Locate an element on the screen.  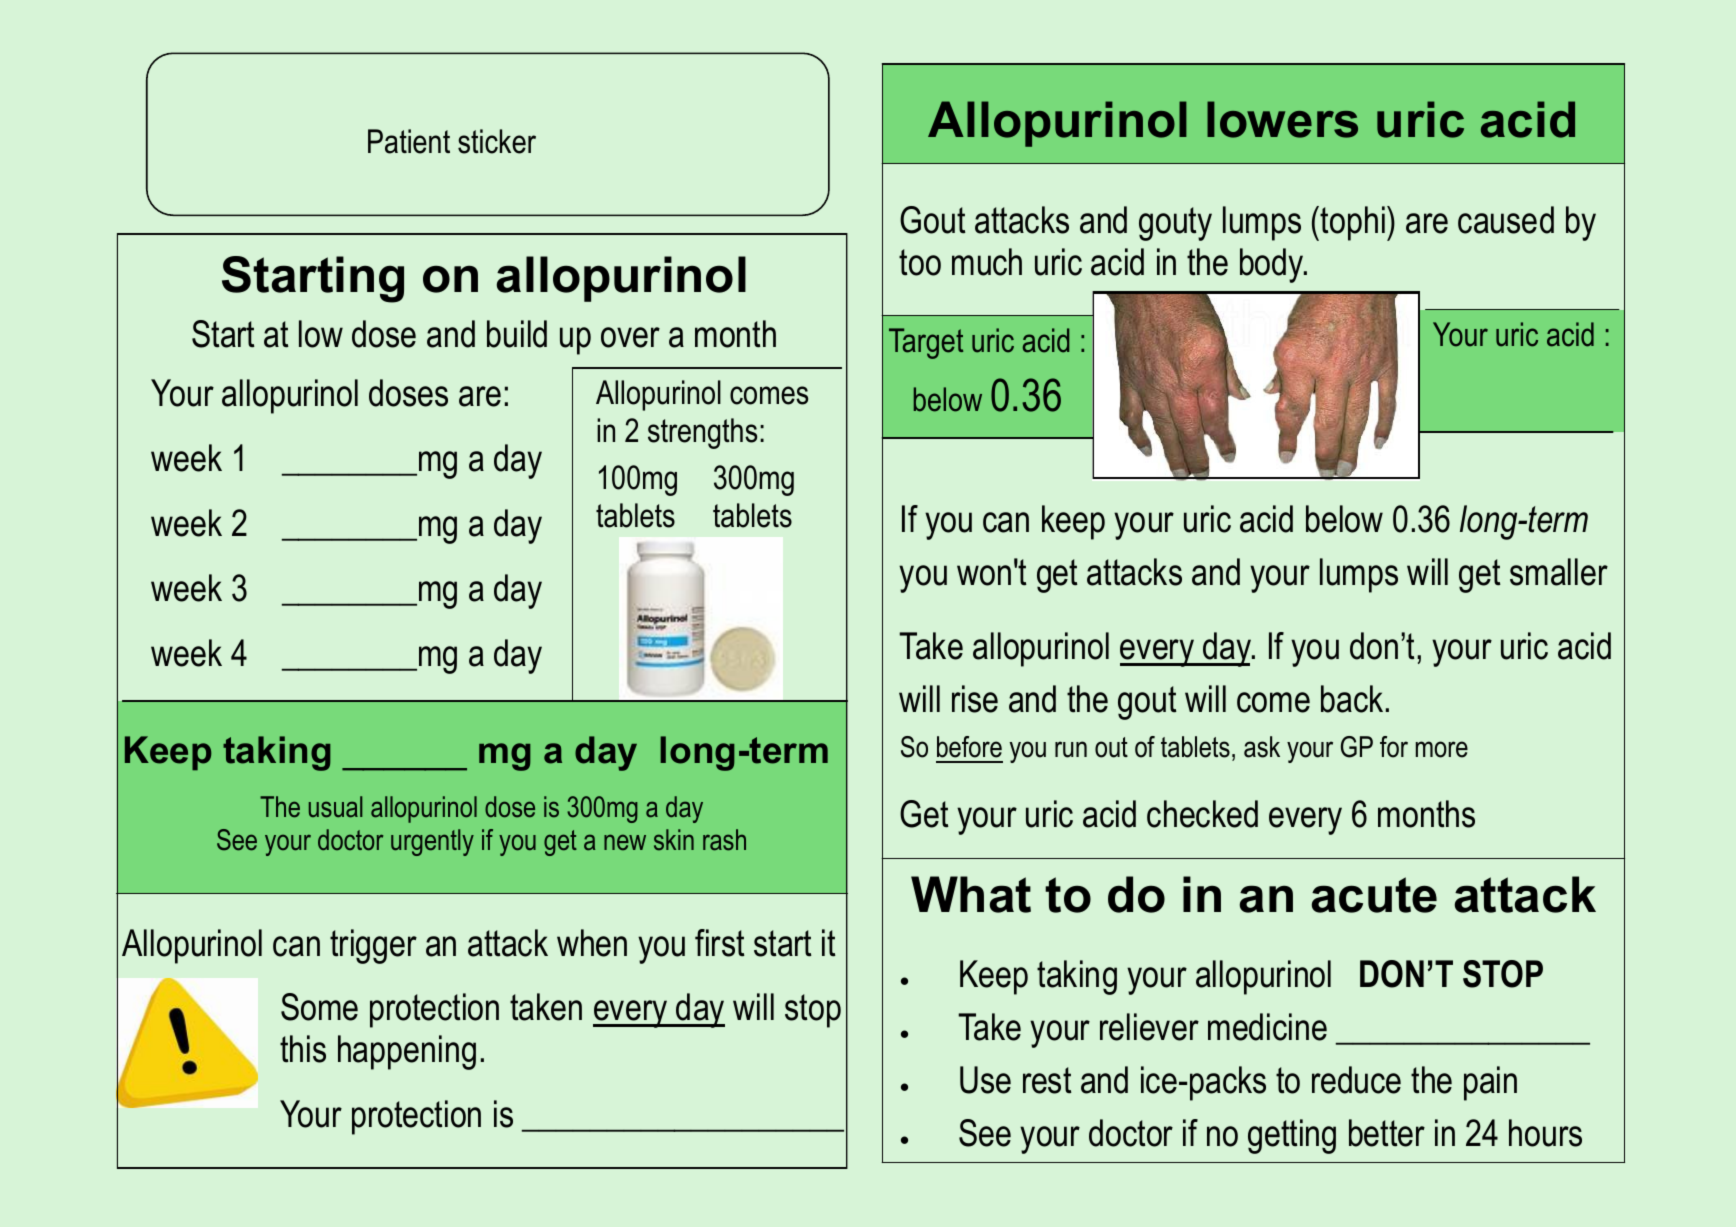
usual is located at coordinates (335, 807).
